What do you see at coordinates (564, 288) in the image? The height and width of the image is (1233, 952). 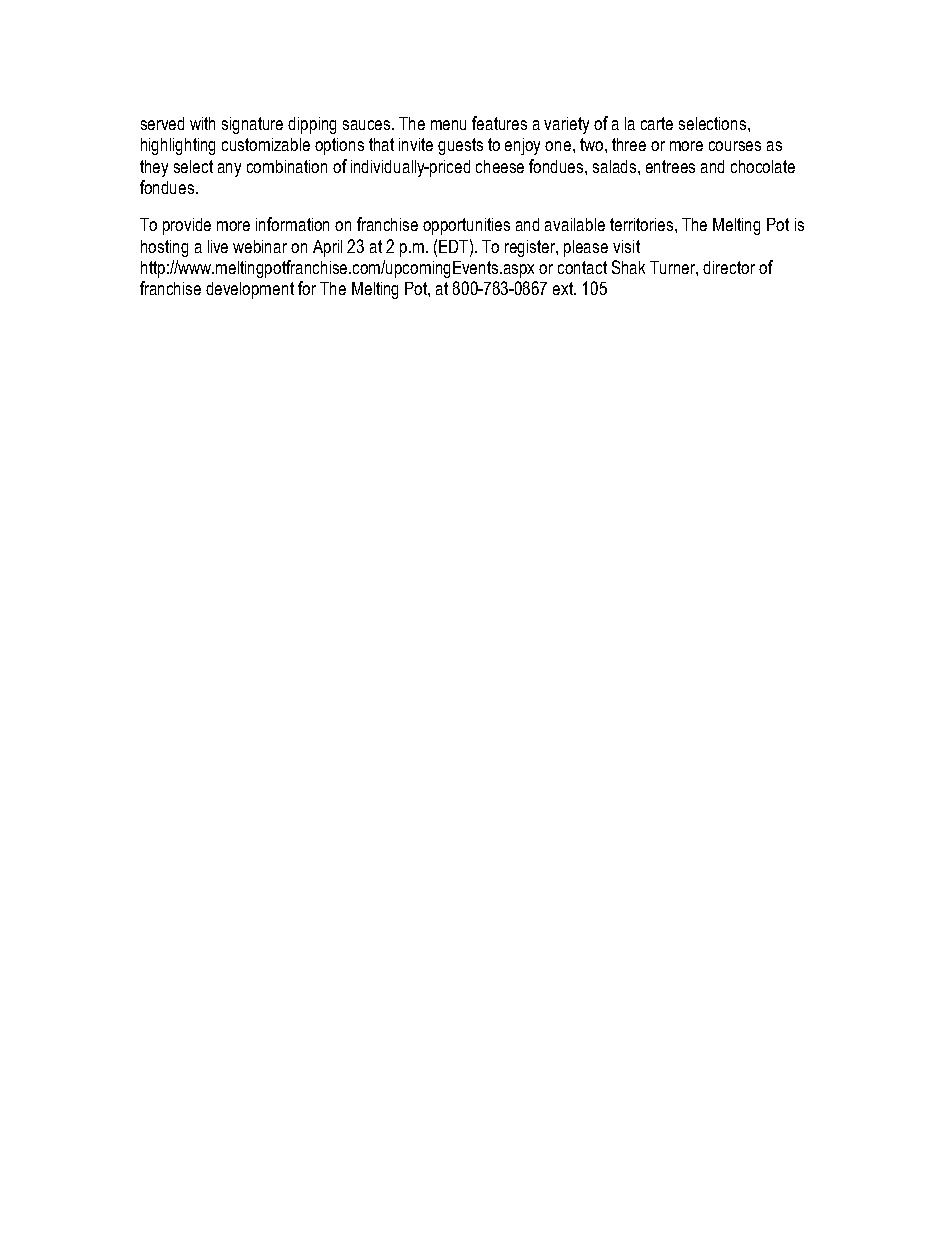 I see `ext` at bounding box center [564, 288].
